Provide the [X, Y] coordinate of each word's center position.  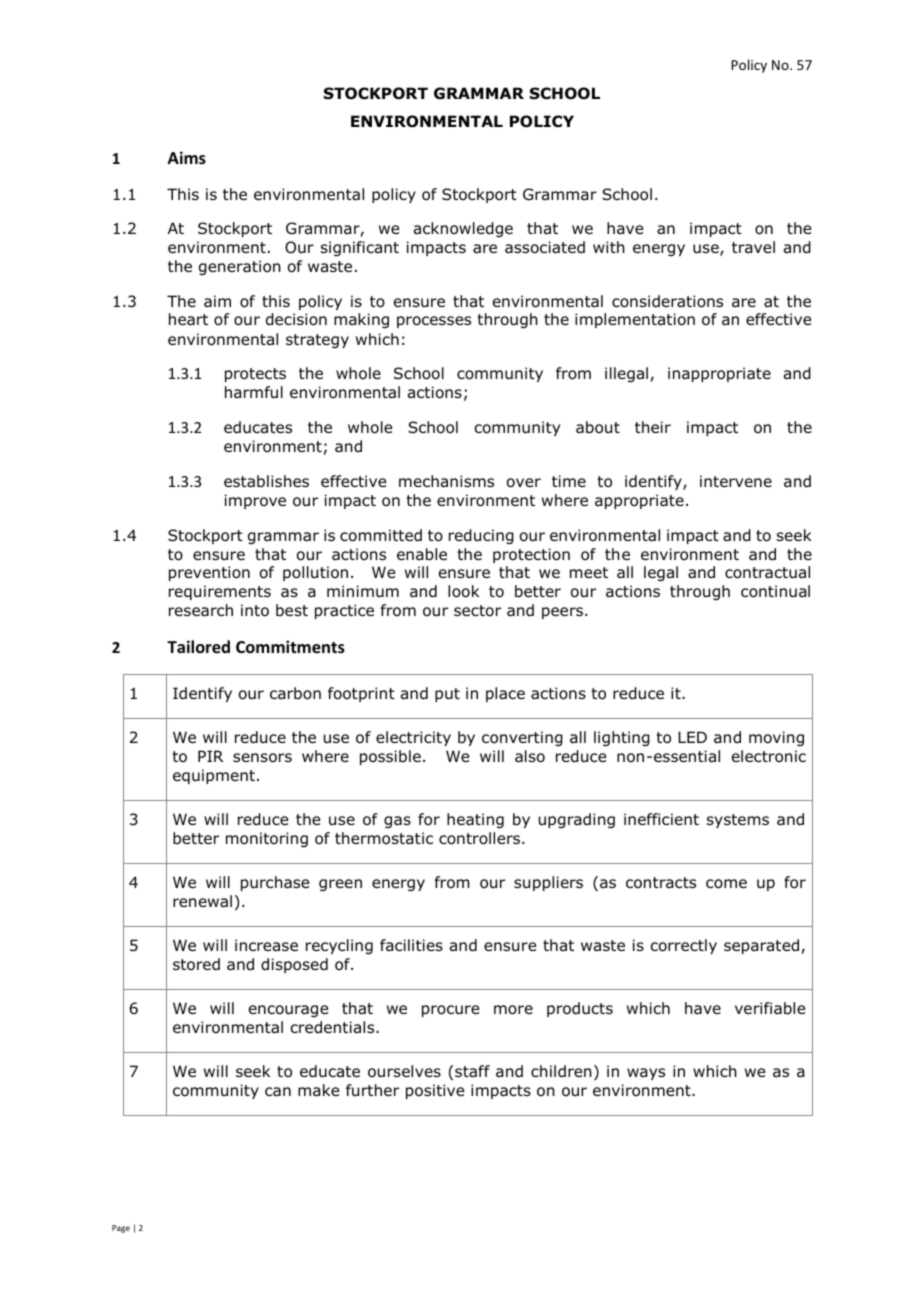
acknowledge [463, 229]
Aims [187, 158]
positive [435, 1091]
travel [753, 247]
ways [646, 1074]
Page [121, 1229]
